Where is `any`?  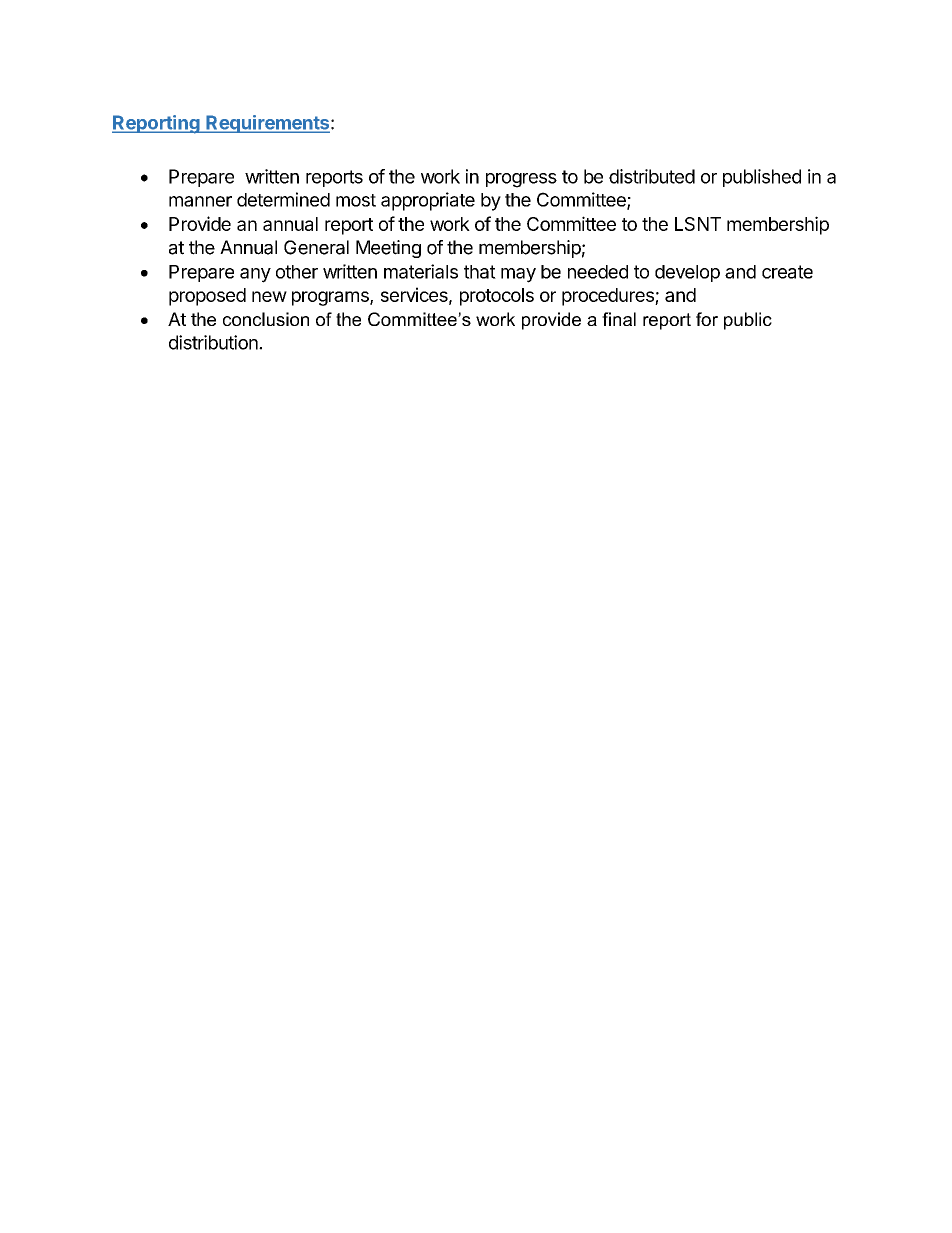
any is located at coordinates (255, 275).
